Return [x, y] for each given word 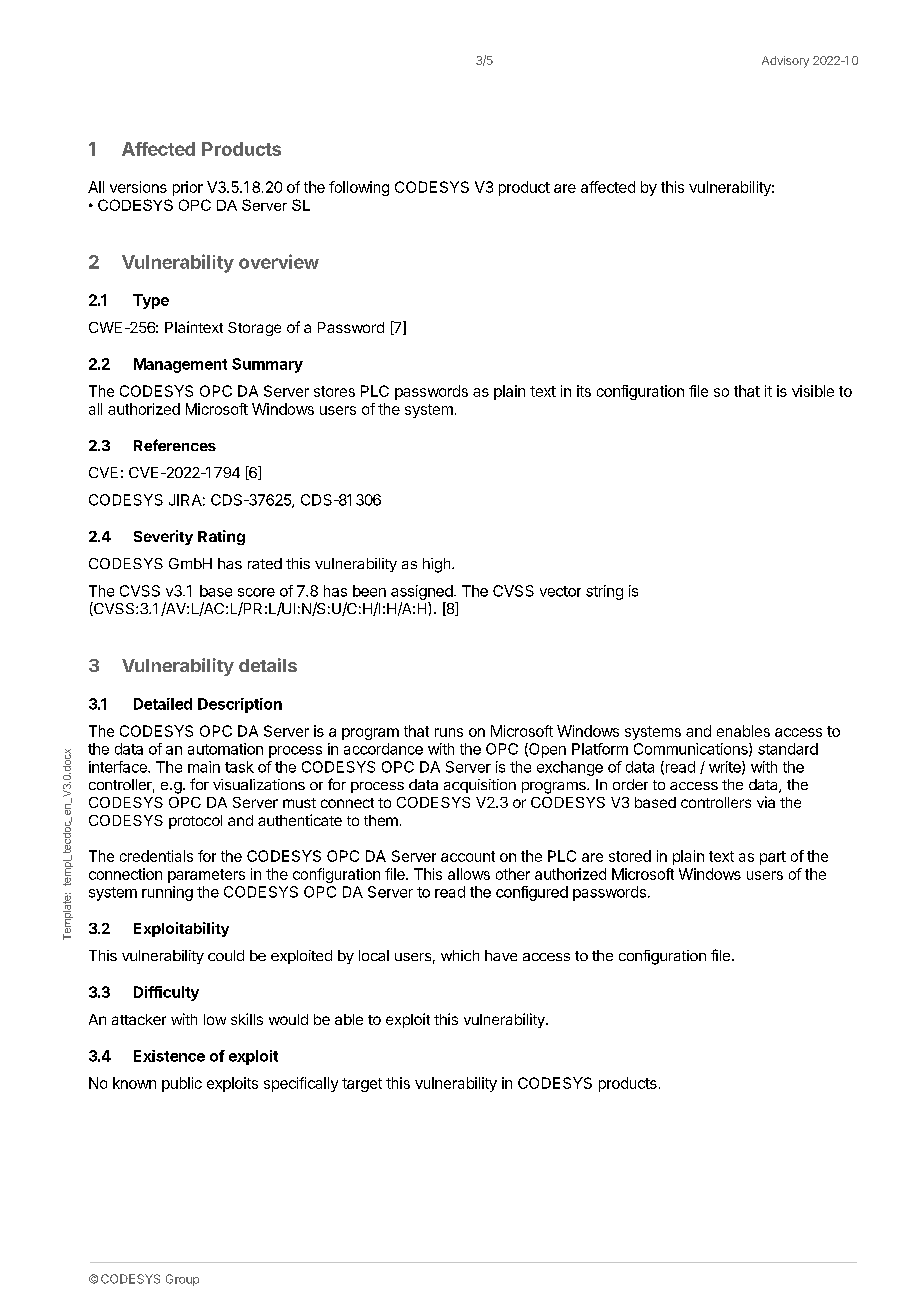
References [175, 445]
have [501, 955]
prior [188, 188]
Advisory [785, 62]
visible [813, 391]
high [436, 565]
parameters [206, 876]
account [468, 856]
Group [182, 1280]
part [773, 858]
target [362, 1085]
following [359, 188]
